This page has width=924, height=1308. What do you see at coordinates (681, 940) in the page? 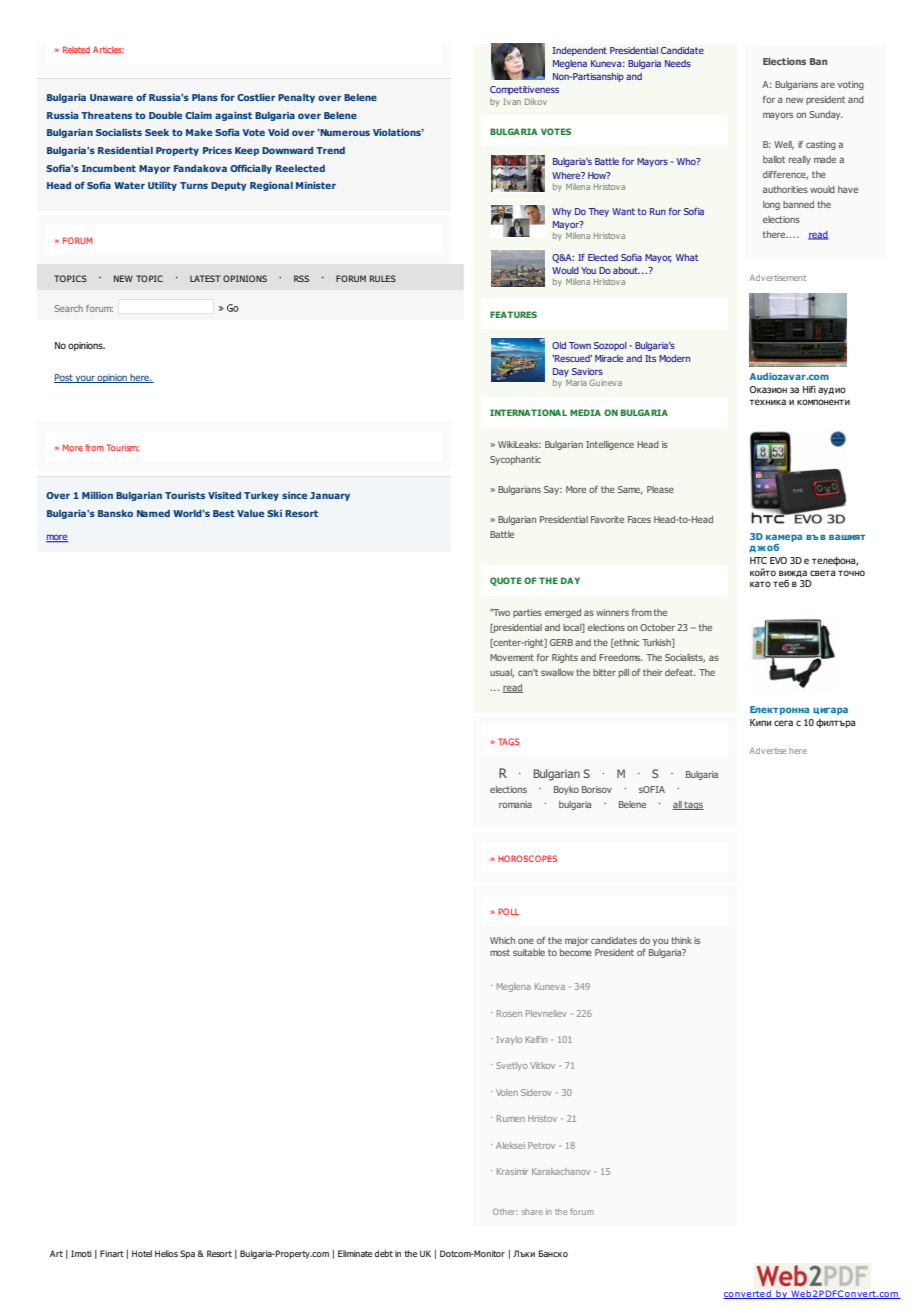
I see `think` at bounding box center [681, 940].
